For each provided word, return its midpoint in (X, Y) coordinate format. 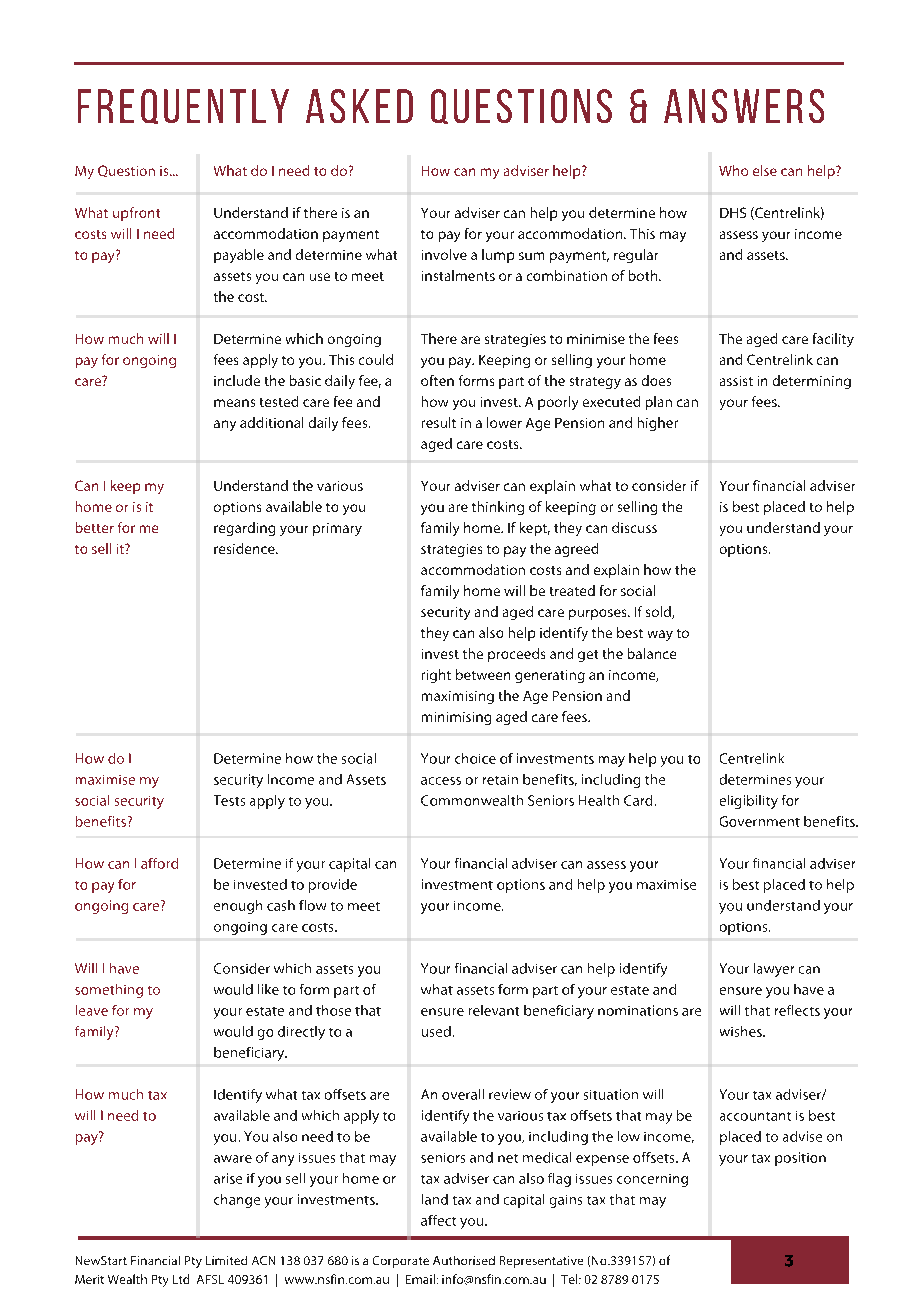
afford (159, 863)
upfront (136, 214)
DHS (733, 212)
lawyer (774, 970)
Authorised (464, 1260)
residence (245, 548)
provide (333, 886)
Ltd (181, 1279)
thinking (498, 508)
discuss (634, 527)
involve (444, 254)
